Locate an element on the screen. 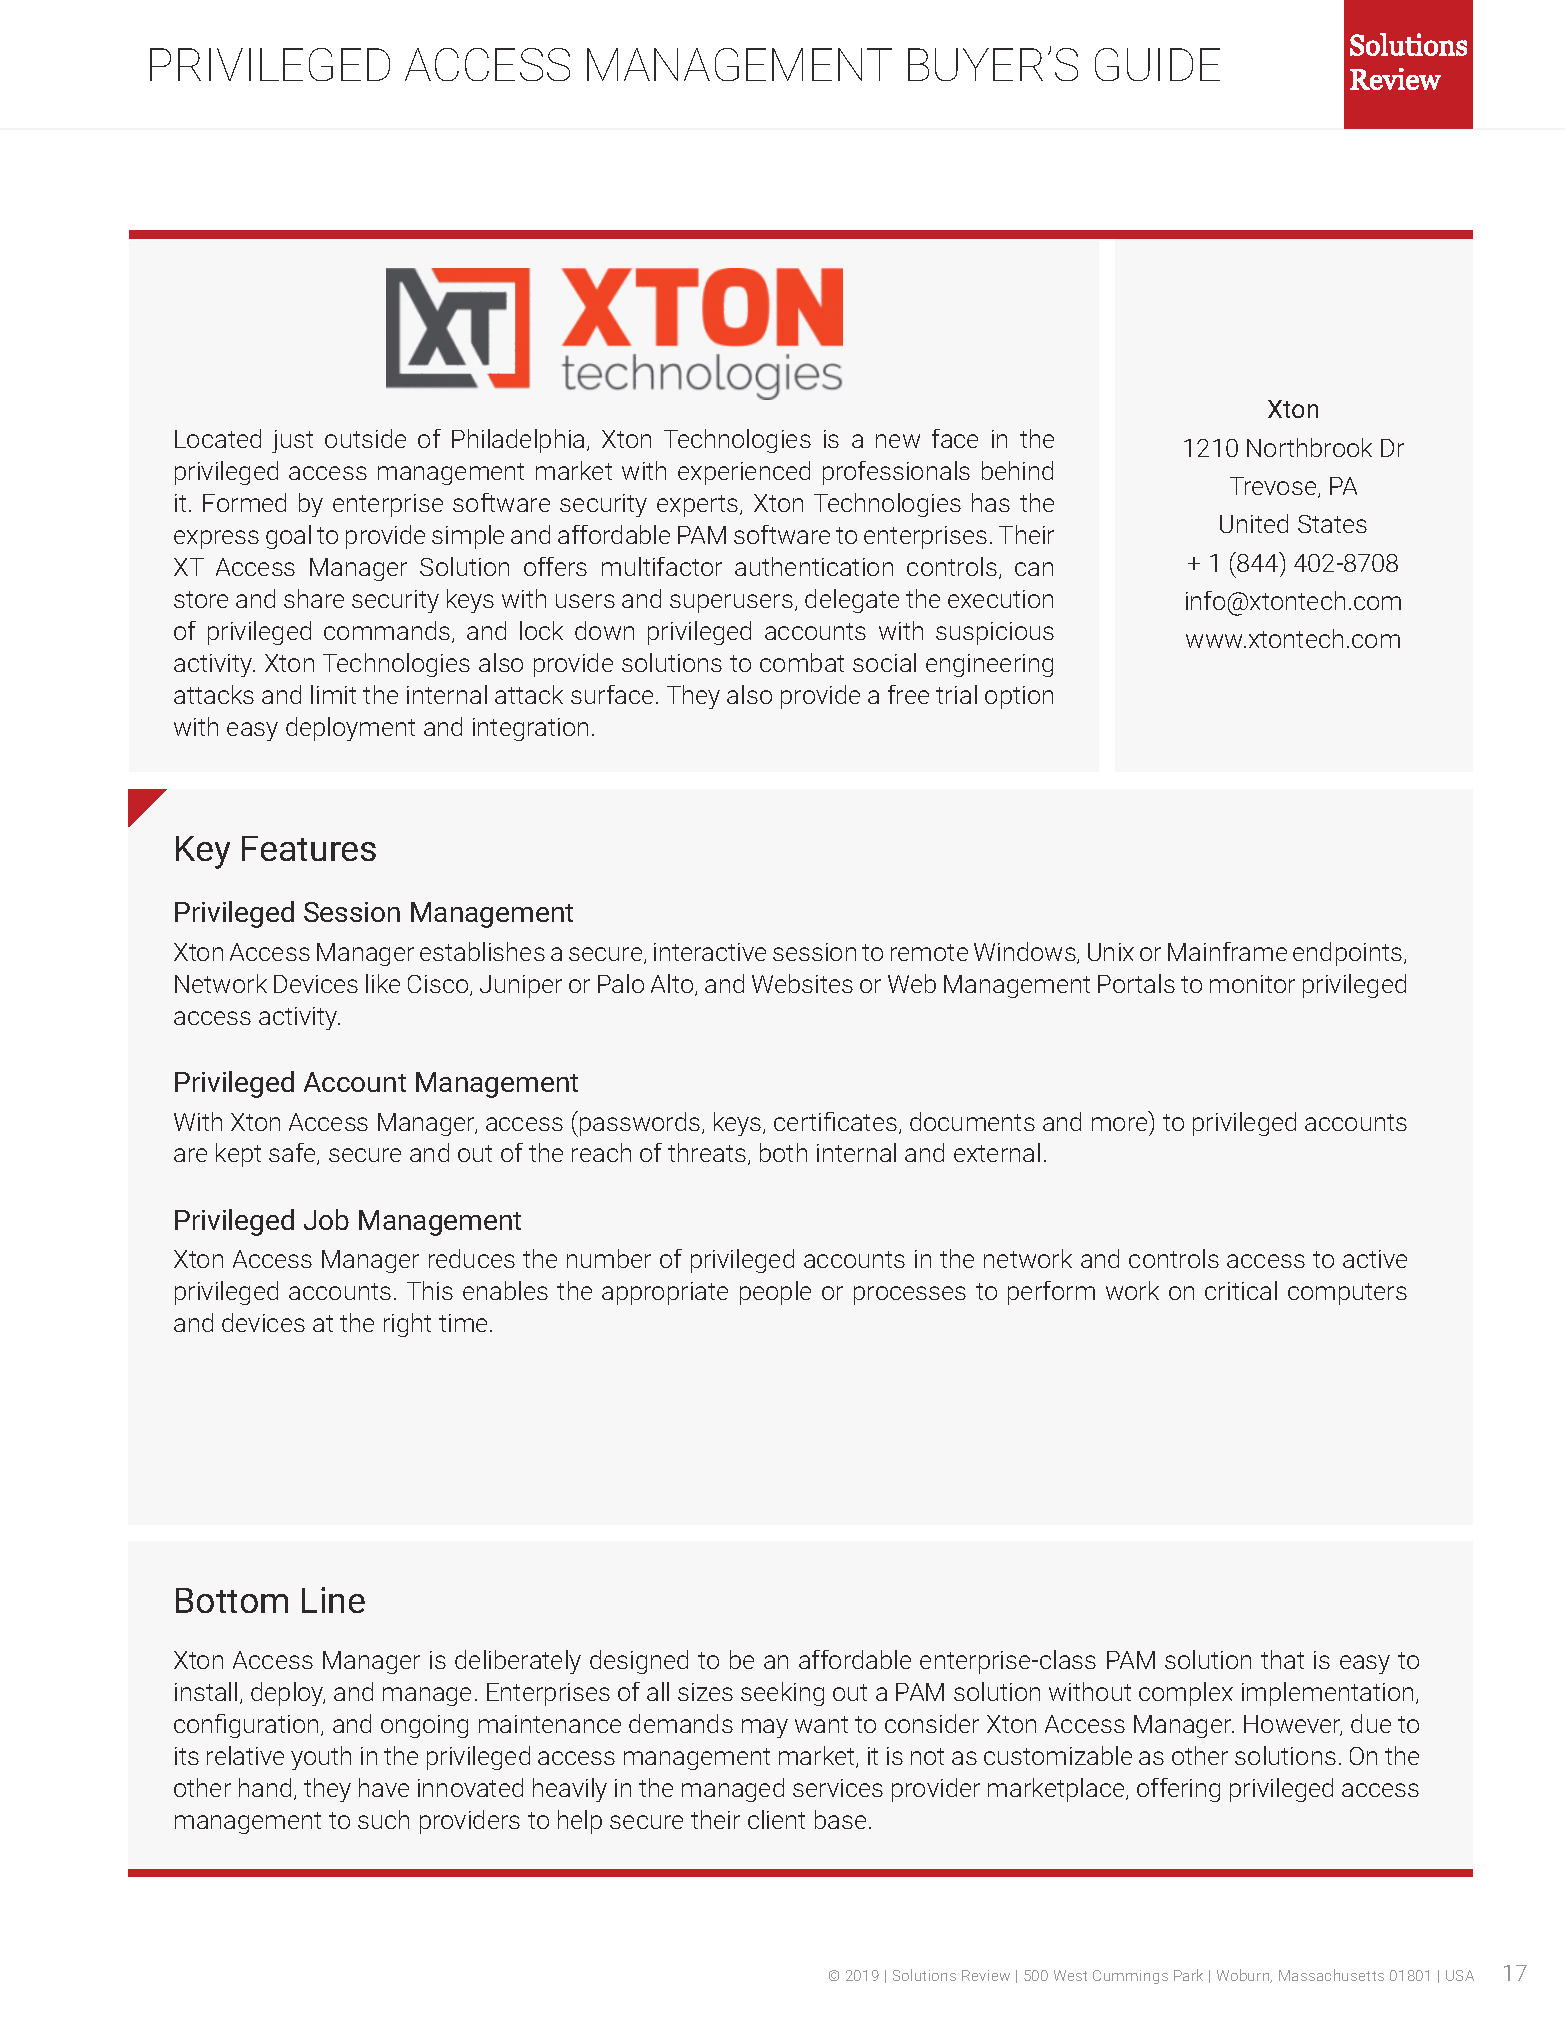  combat is located at coordinates (802, 662).
